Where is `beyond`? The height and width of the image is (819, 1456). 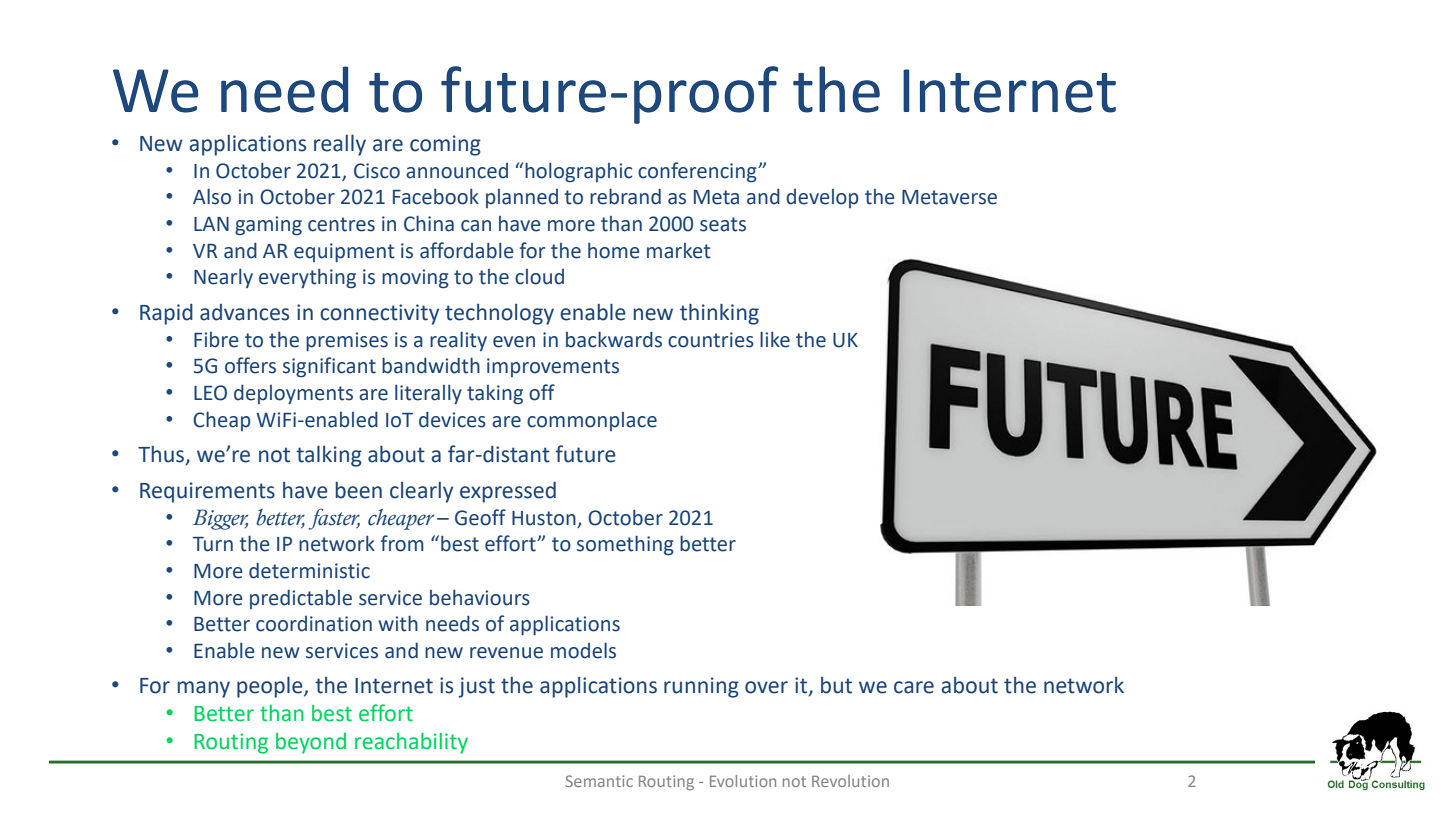 beyond is located at coordinates (311, 743).
